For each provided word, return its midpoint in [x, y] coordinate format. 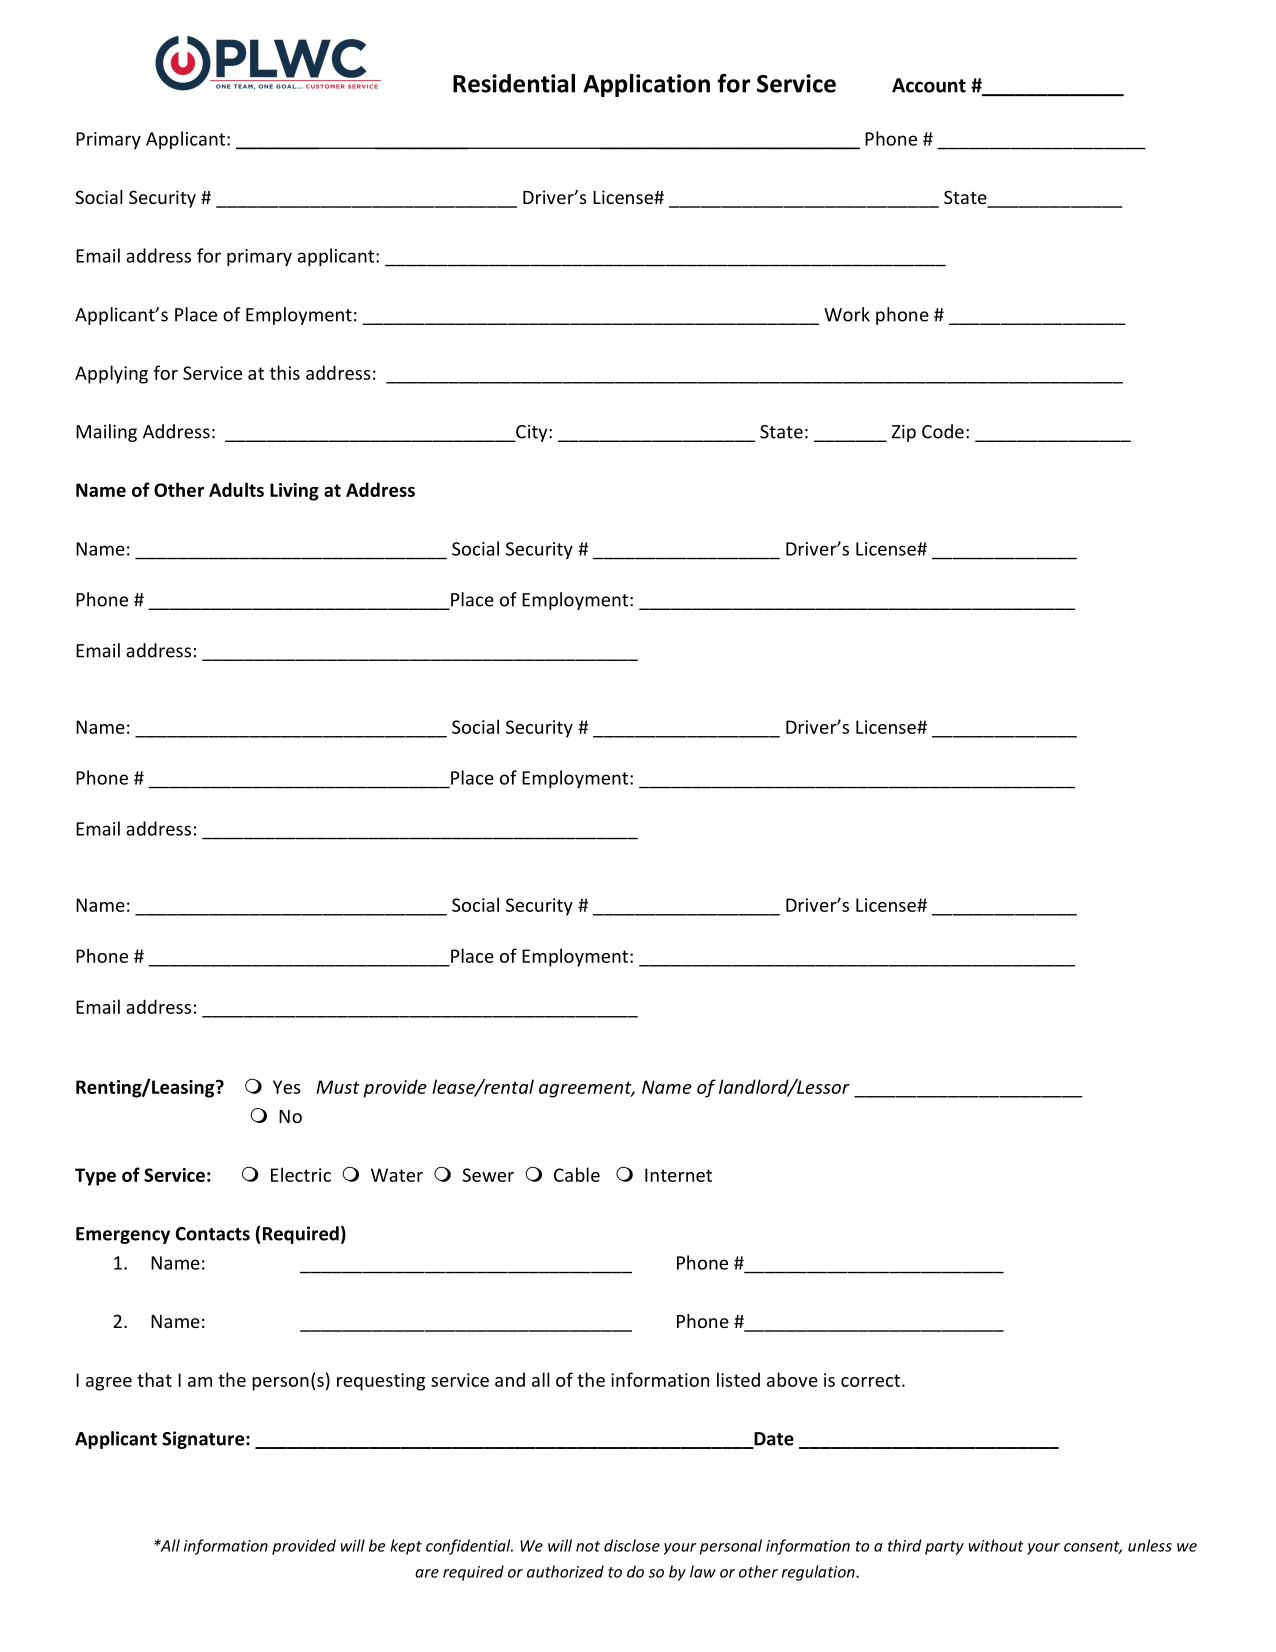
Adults [236, 489]
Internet [678, 1175]
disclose [632, 1545]
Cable [577, 1174]
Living [294, 492]
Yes [287, 1087]
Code [943, 431]
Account [929, 85]
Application [646, 85]
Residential [514, 83]
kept [406, 1547]
